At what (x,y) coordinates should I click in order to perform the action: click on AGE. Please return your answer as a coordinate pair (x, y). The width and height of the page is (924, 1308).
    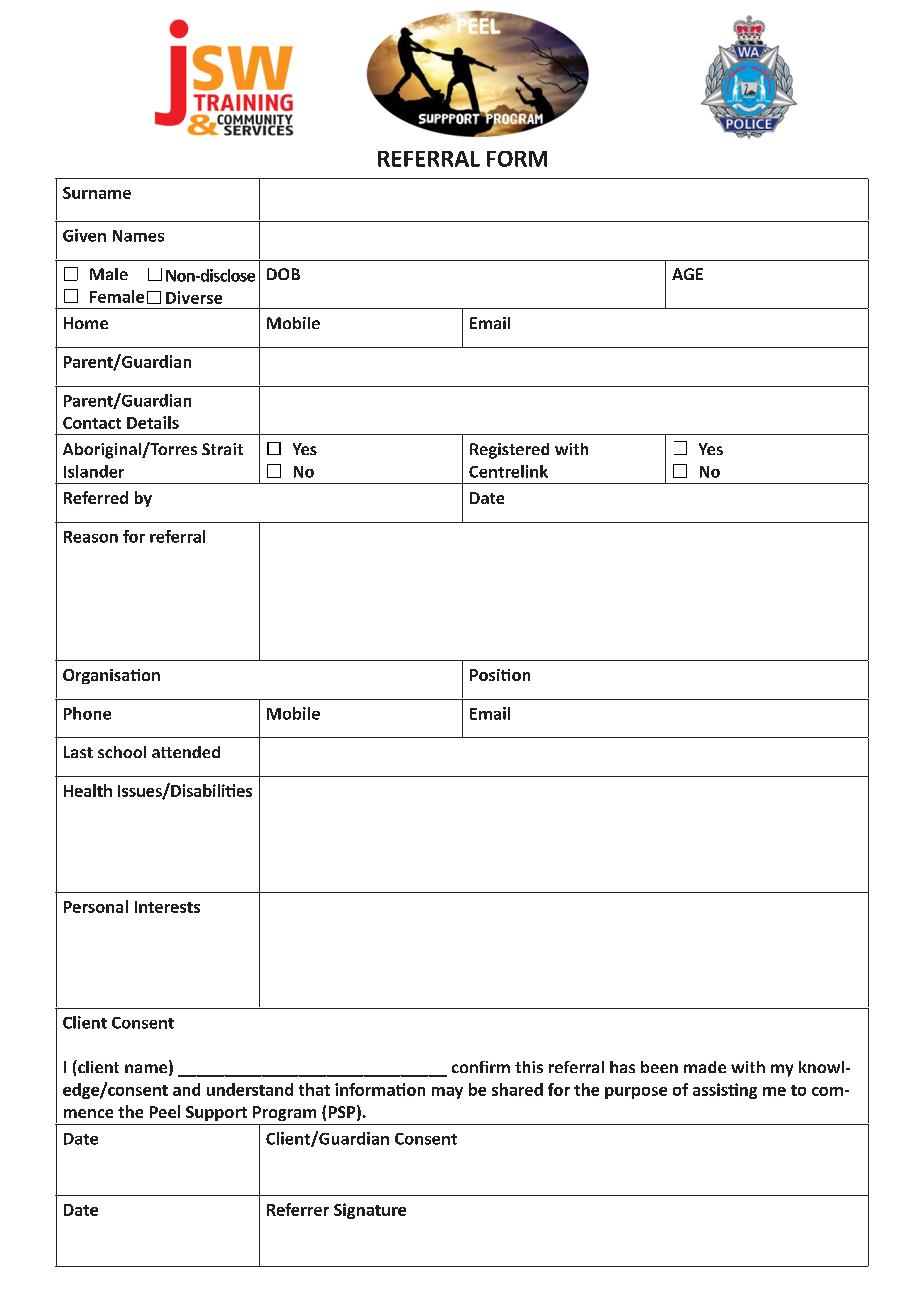
    Looking at the image, I should click on (687, 274).
